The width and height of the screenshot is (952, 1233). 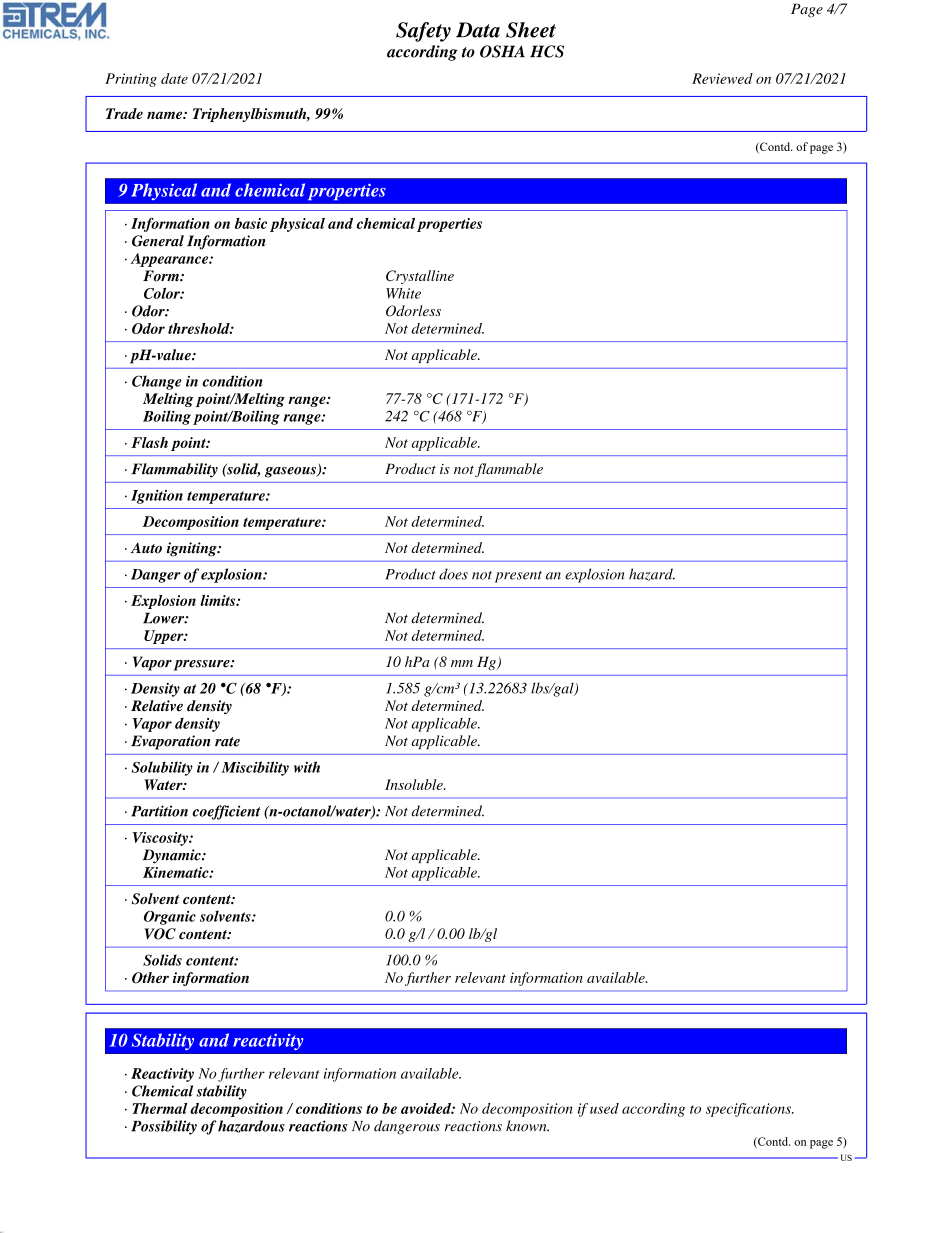 What do you see at coordinates (453, 574) in the screenshot?
I see `does` at bounding box center [453, 574].
